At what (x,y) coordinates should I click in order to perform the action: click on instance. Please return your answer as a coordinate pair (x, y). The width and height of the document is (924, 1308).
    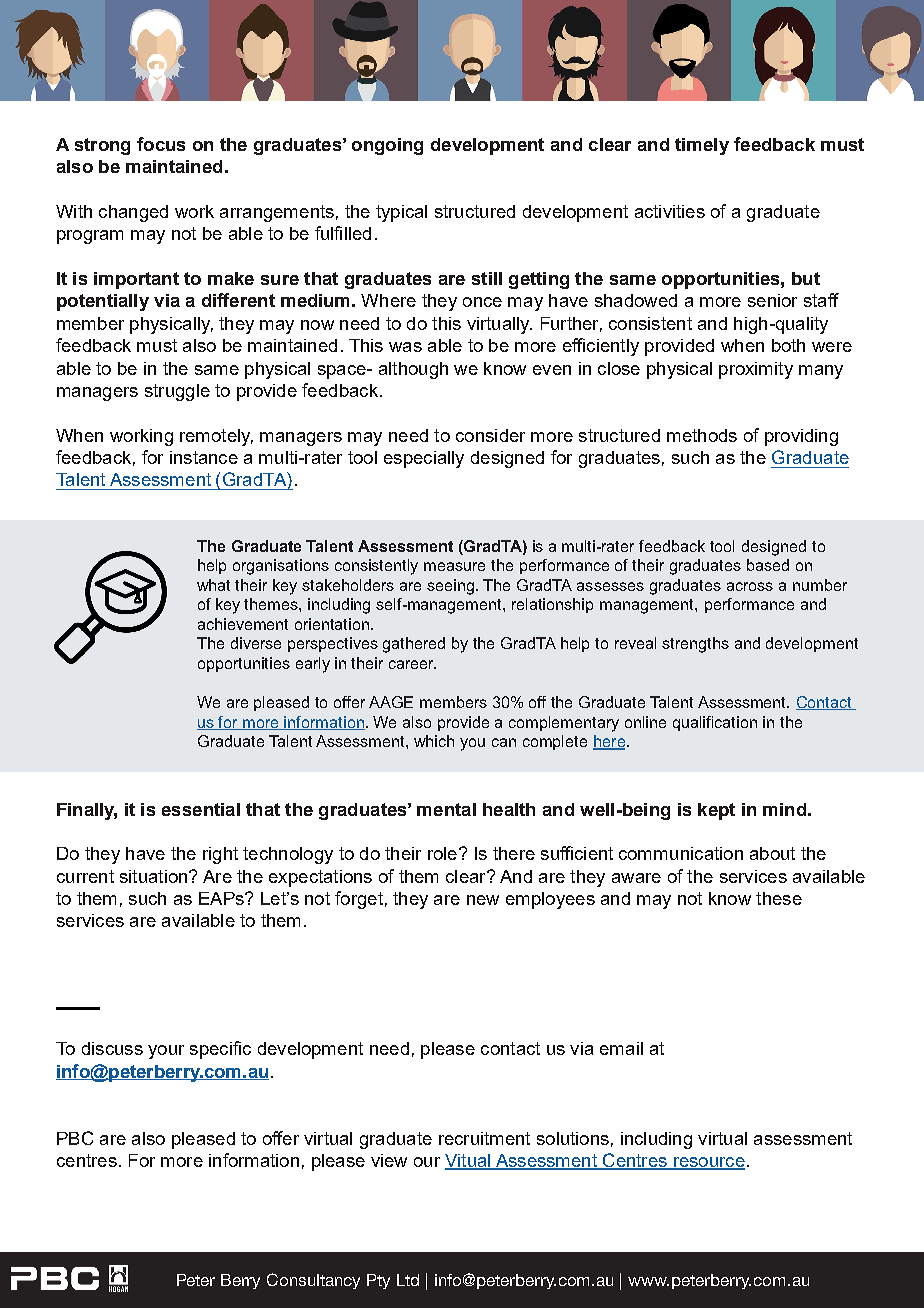
    Looking at the image, I should click on (204, 457).
